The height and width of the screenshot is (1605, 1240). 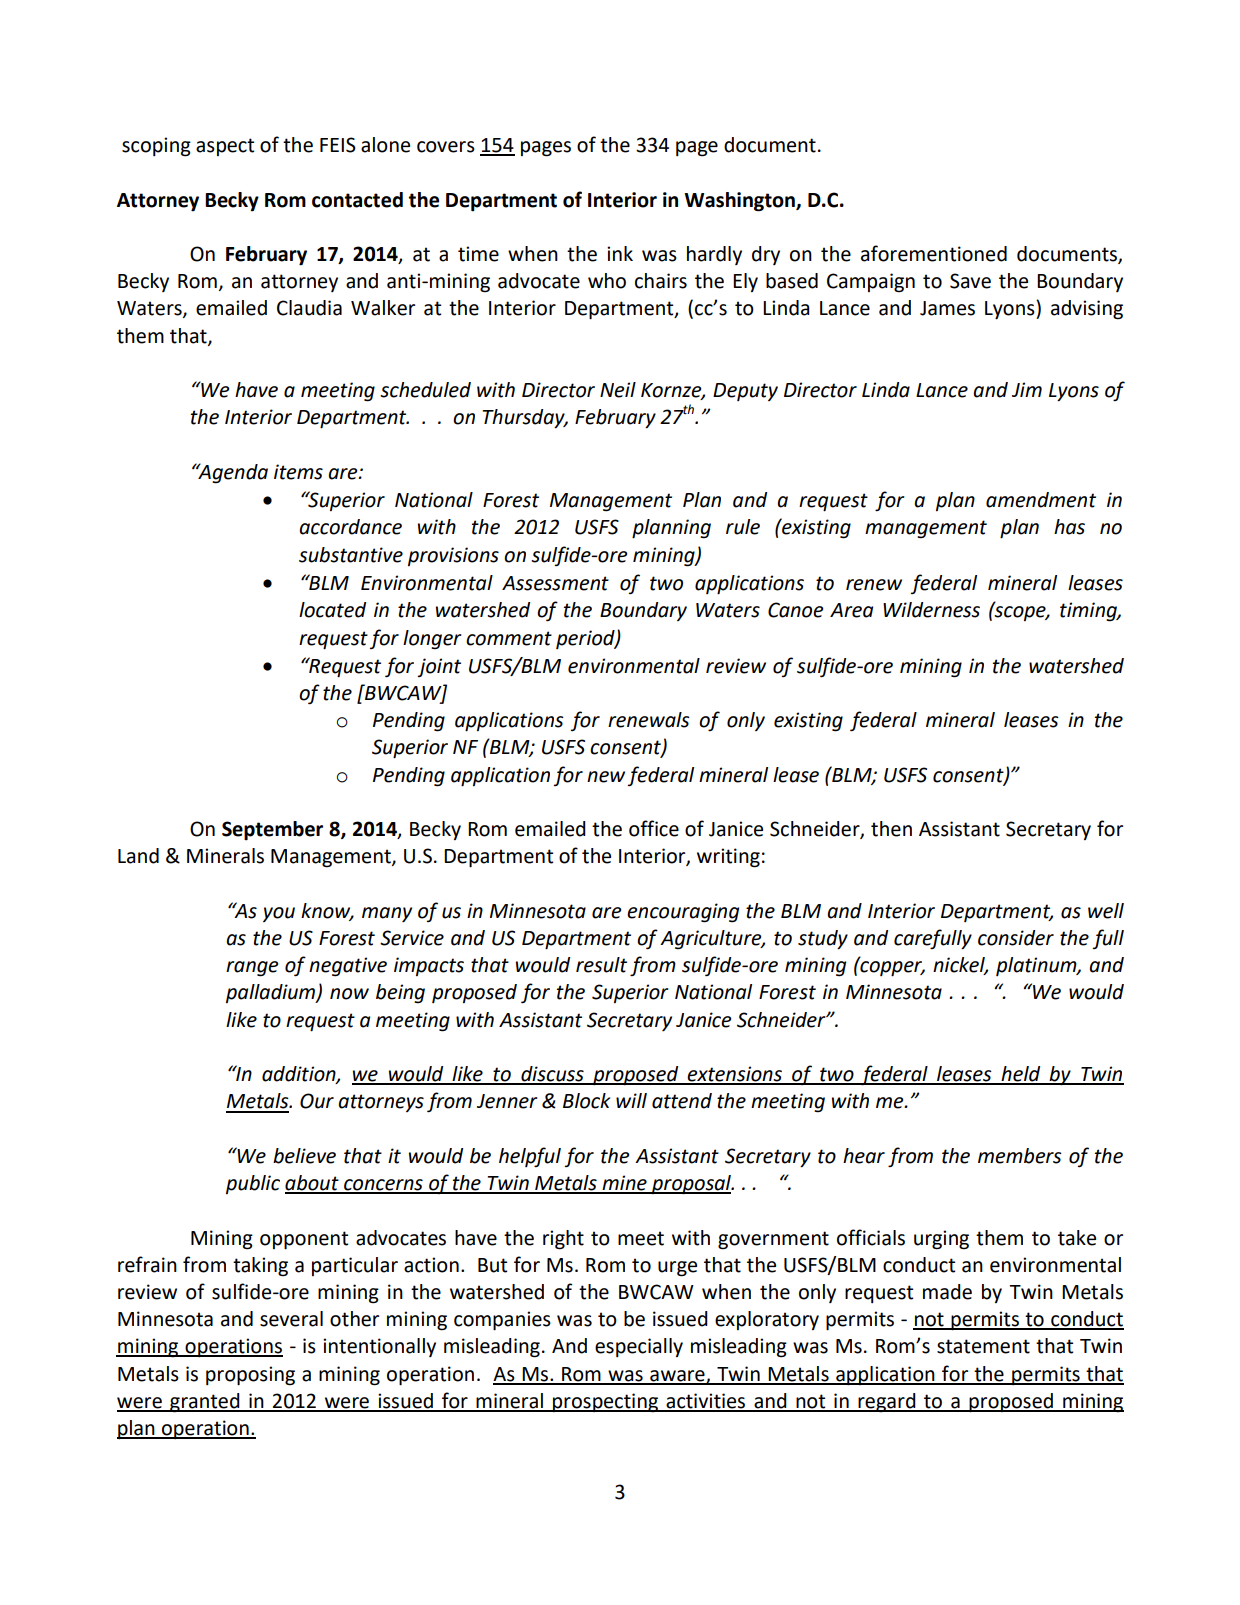 I want to click on aspect, so click(x=225, y=147).
